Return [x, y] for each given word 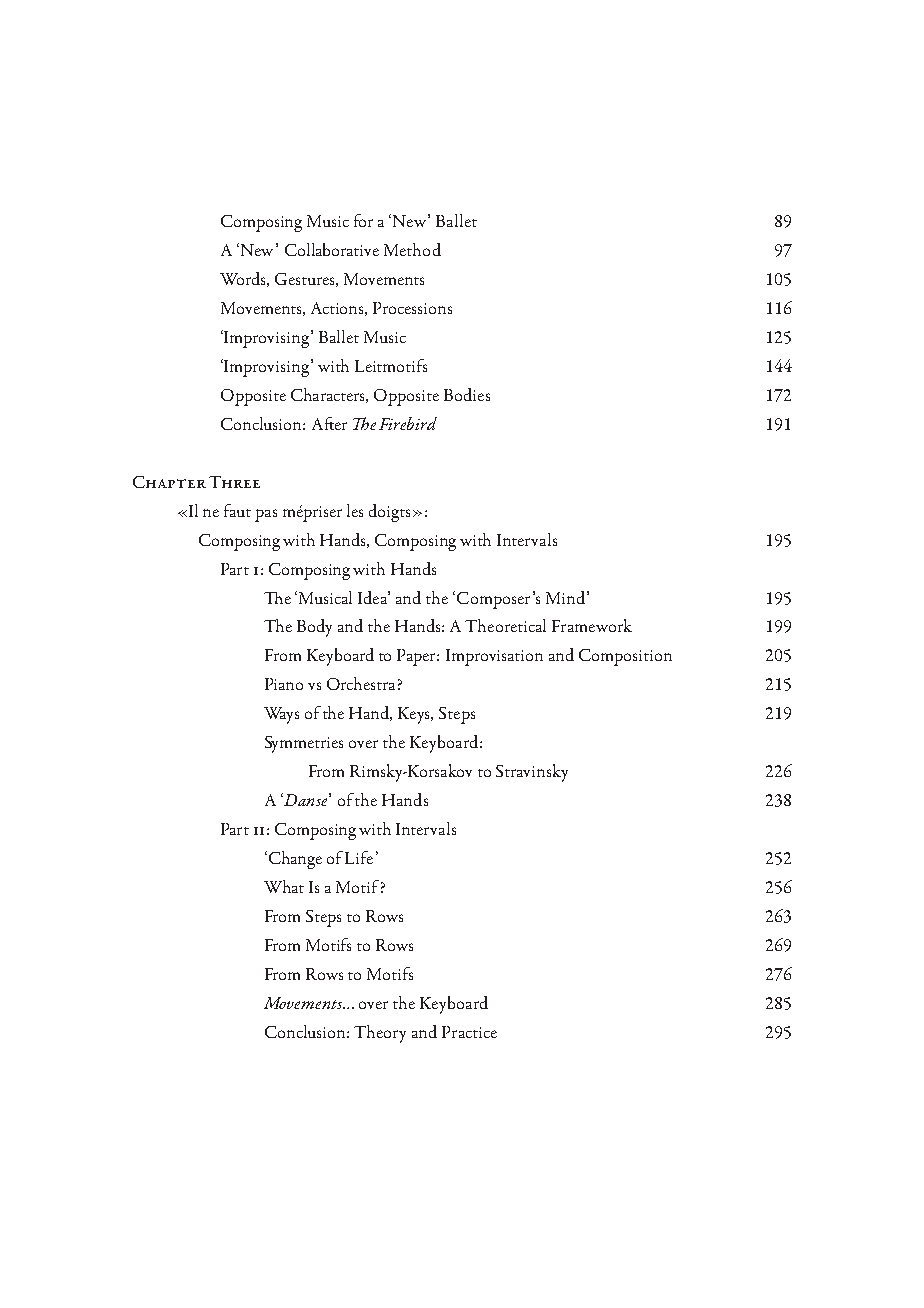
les [355, 510]
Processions [412, 308]
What [284, 886]
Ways [281, 715]
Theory [380, 1034]
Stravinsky [532, 773]
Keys [415, 715]
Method [412, 249]
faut [237, 510]
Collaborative [332, 249]
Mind [565, 597]
